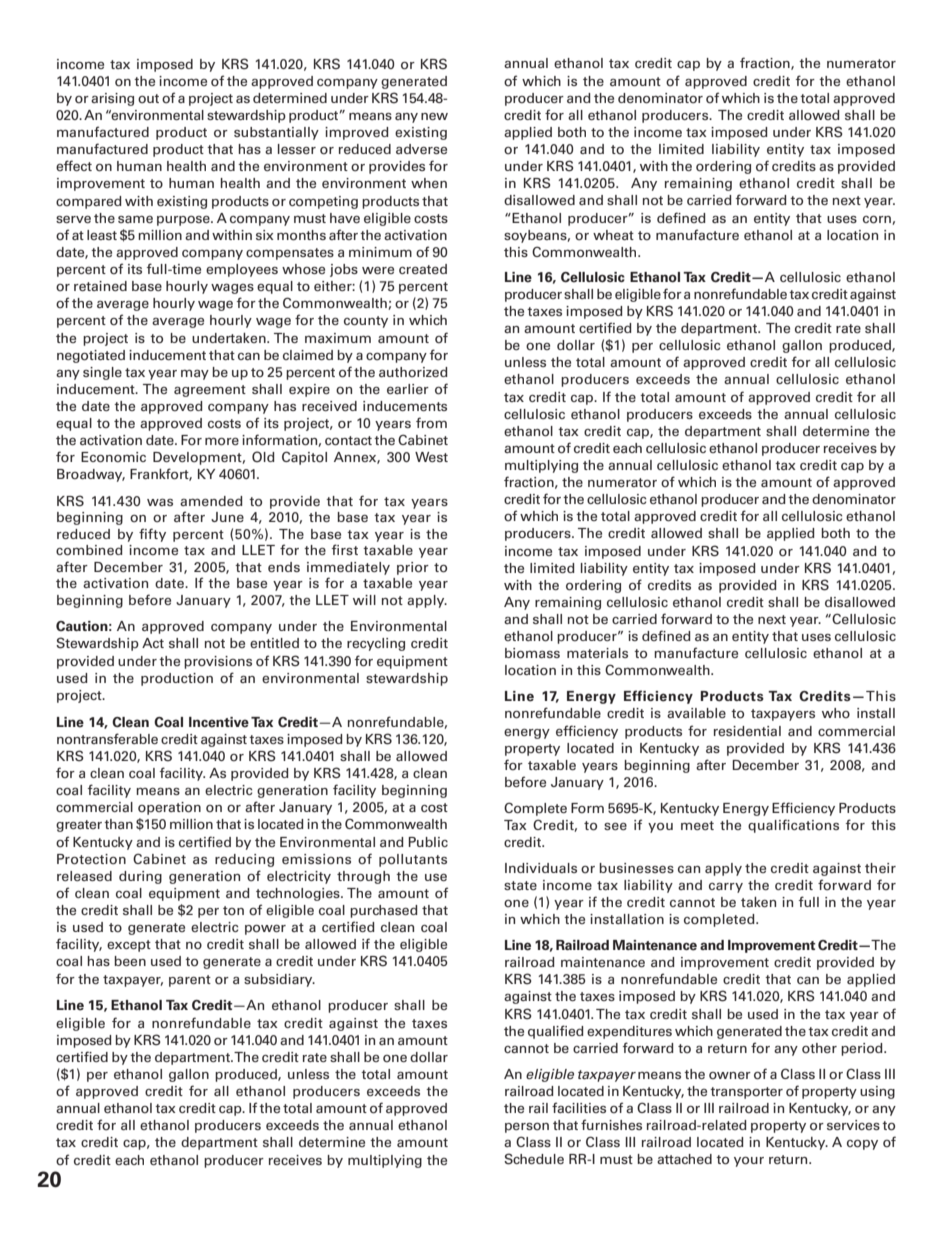  What do you see at coordinates (527, 1128) in the page?
I see `person` at bounding box center [527, 1128].
